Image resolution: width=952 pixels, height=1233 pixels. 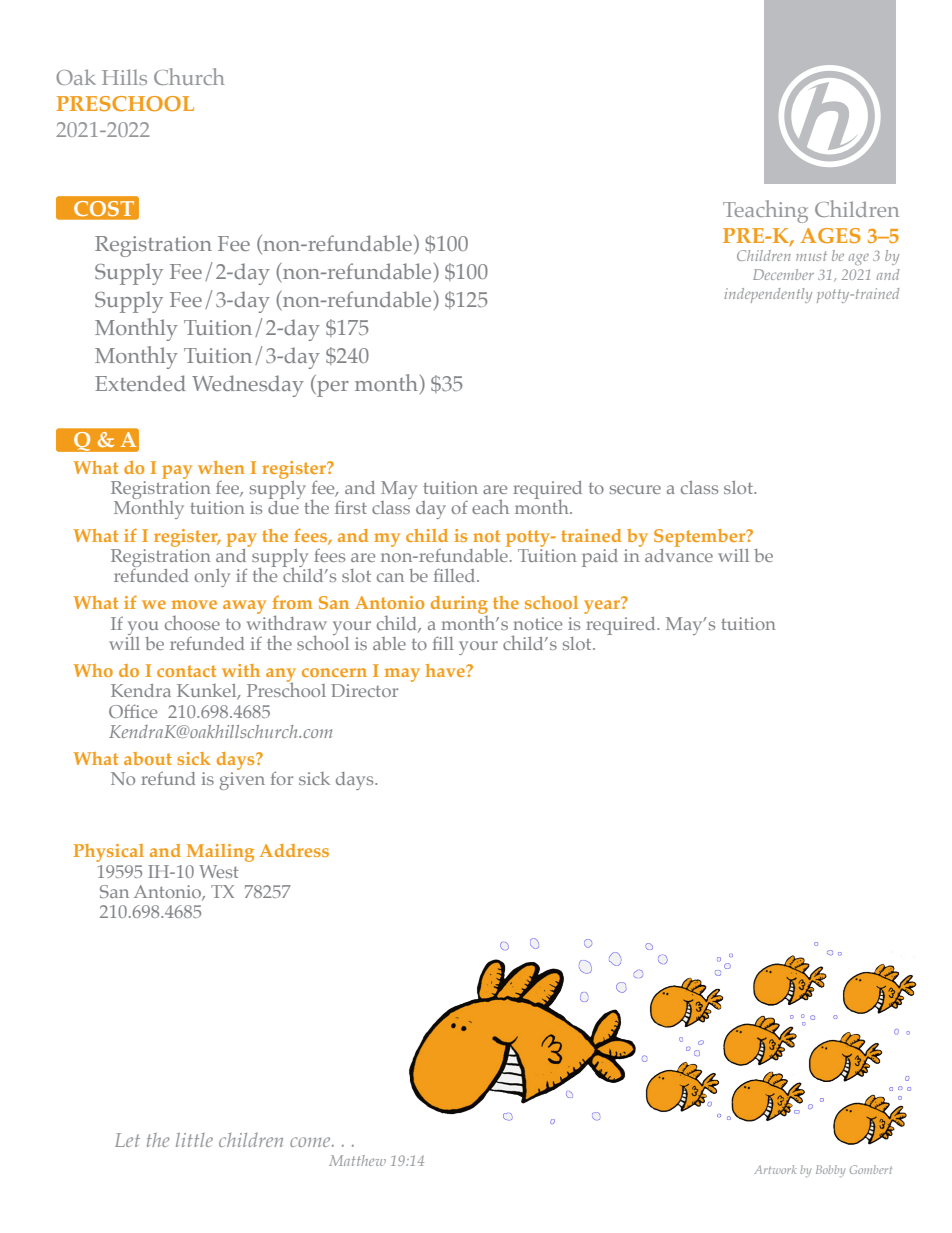 I want to click on Artwork, so click(x=775, y=1169).
